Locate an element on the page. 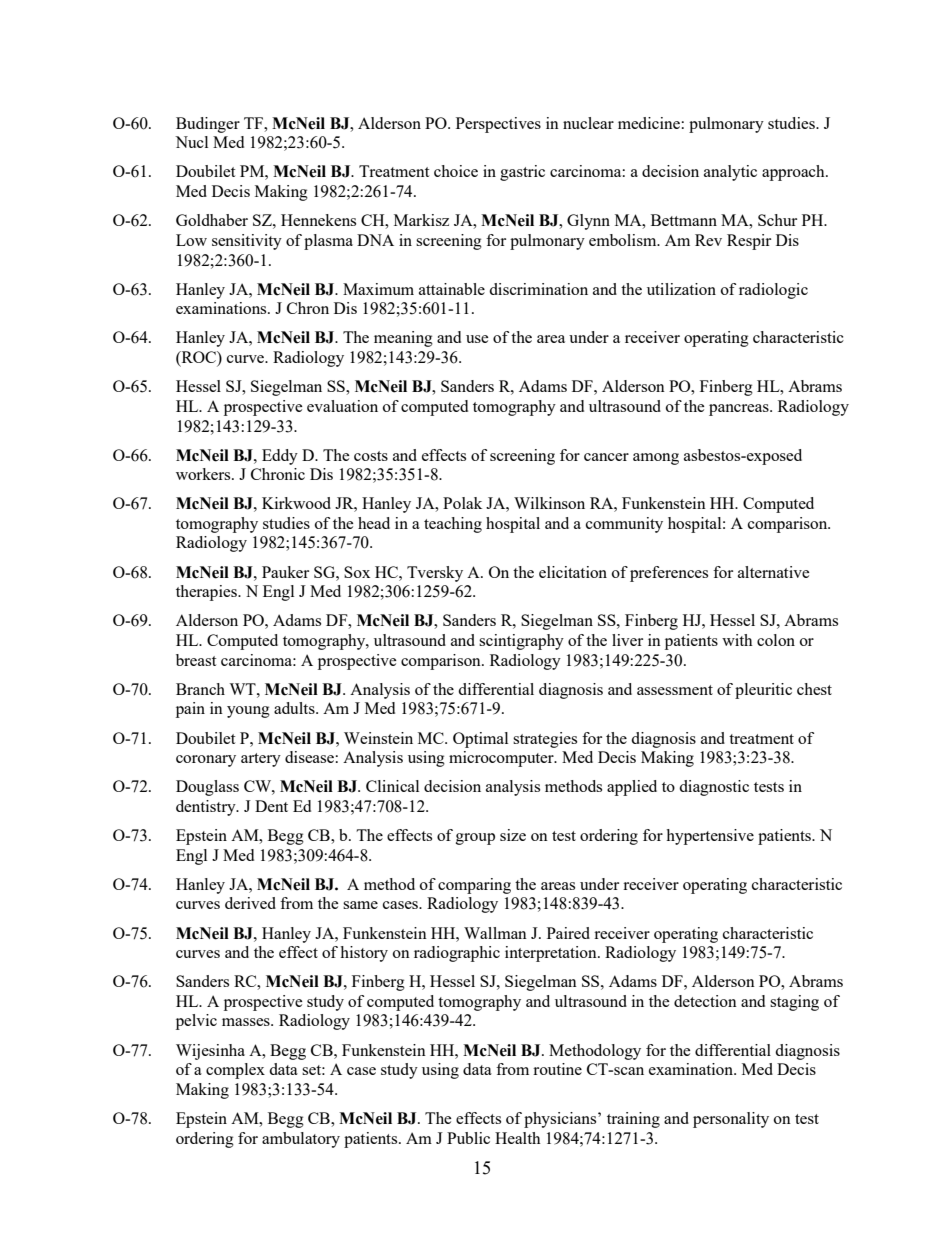  with is located at coordinates (737, 640).
